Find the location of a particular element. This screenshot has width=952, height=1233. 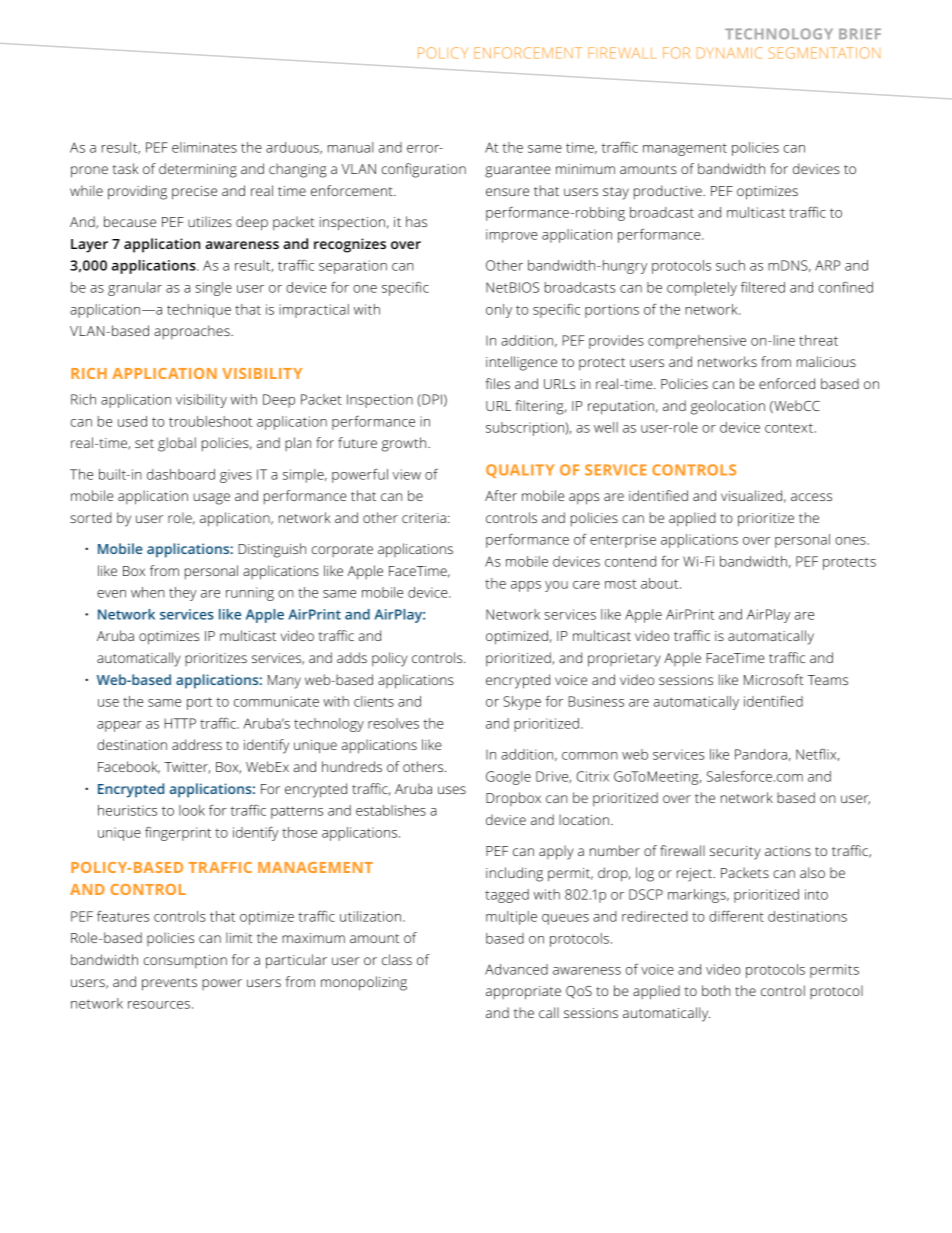

configuration is located at coordinates (424, 170).
